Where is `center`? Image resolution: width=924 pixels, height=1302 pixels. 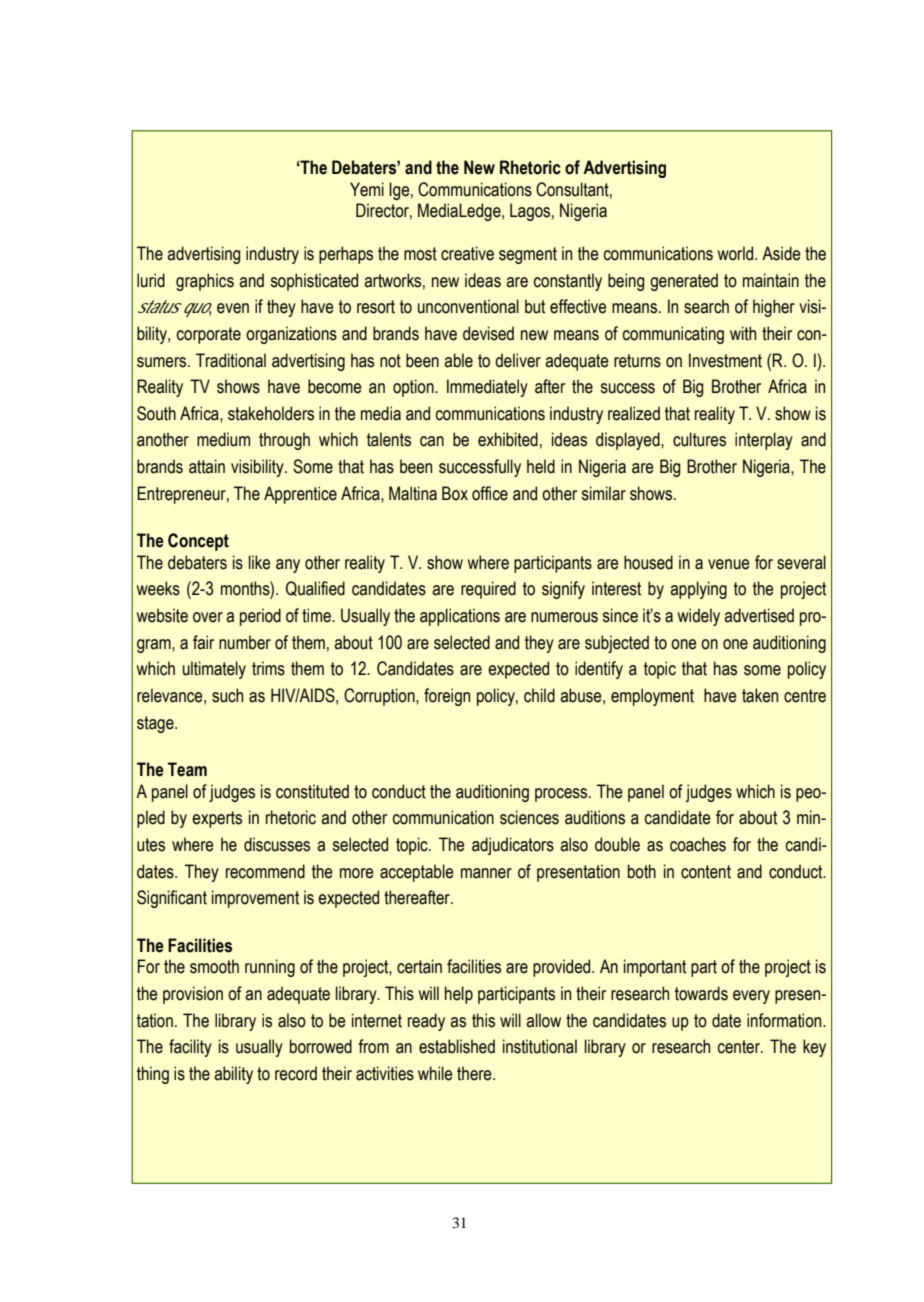
center is located at coordinates (740, 1047).
